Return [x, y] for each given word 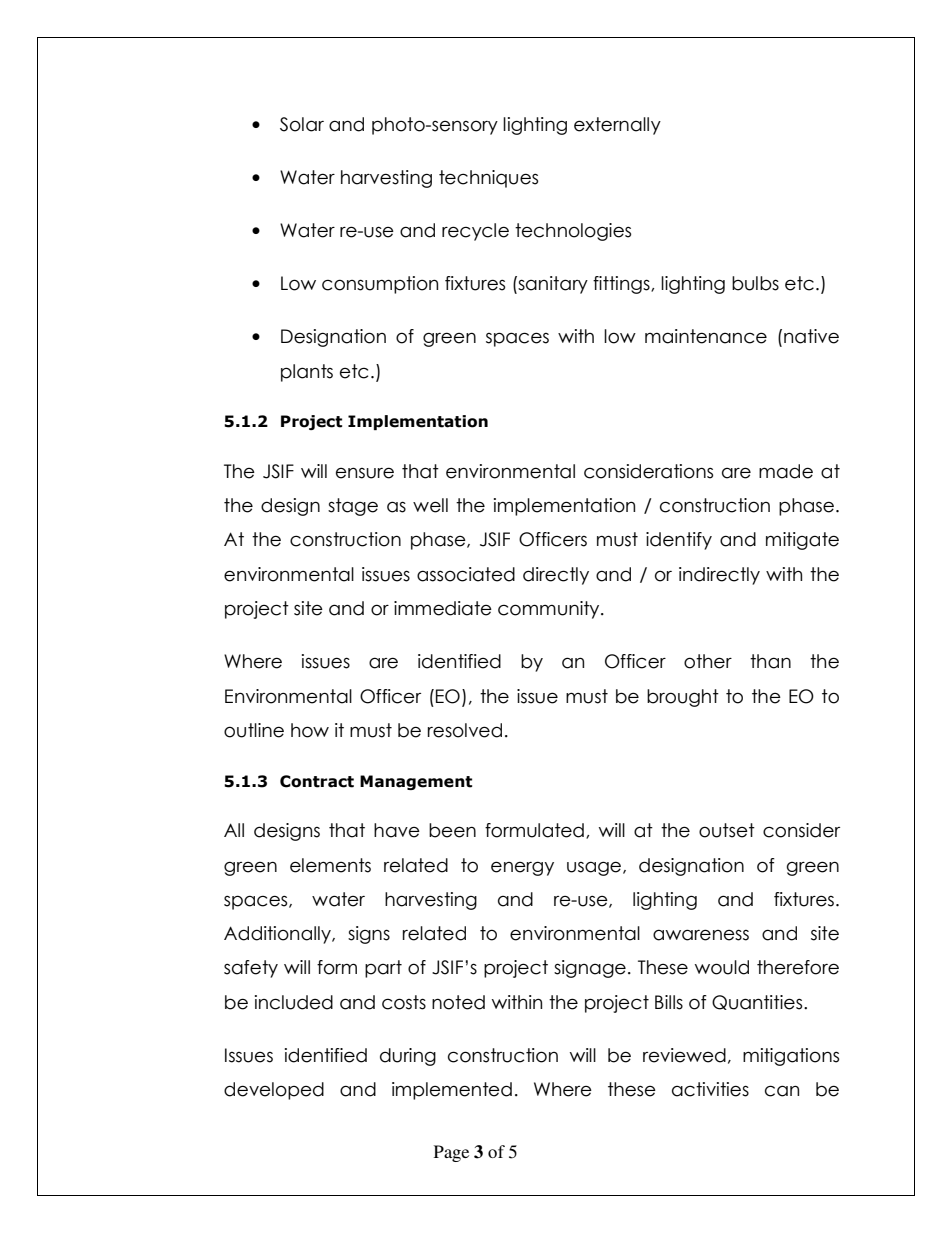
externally [617, 126]
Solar [302, 124]
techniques [488, 179]
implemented [452, 1091]
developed [274, 1091]
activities [710, 1089]
